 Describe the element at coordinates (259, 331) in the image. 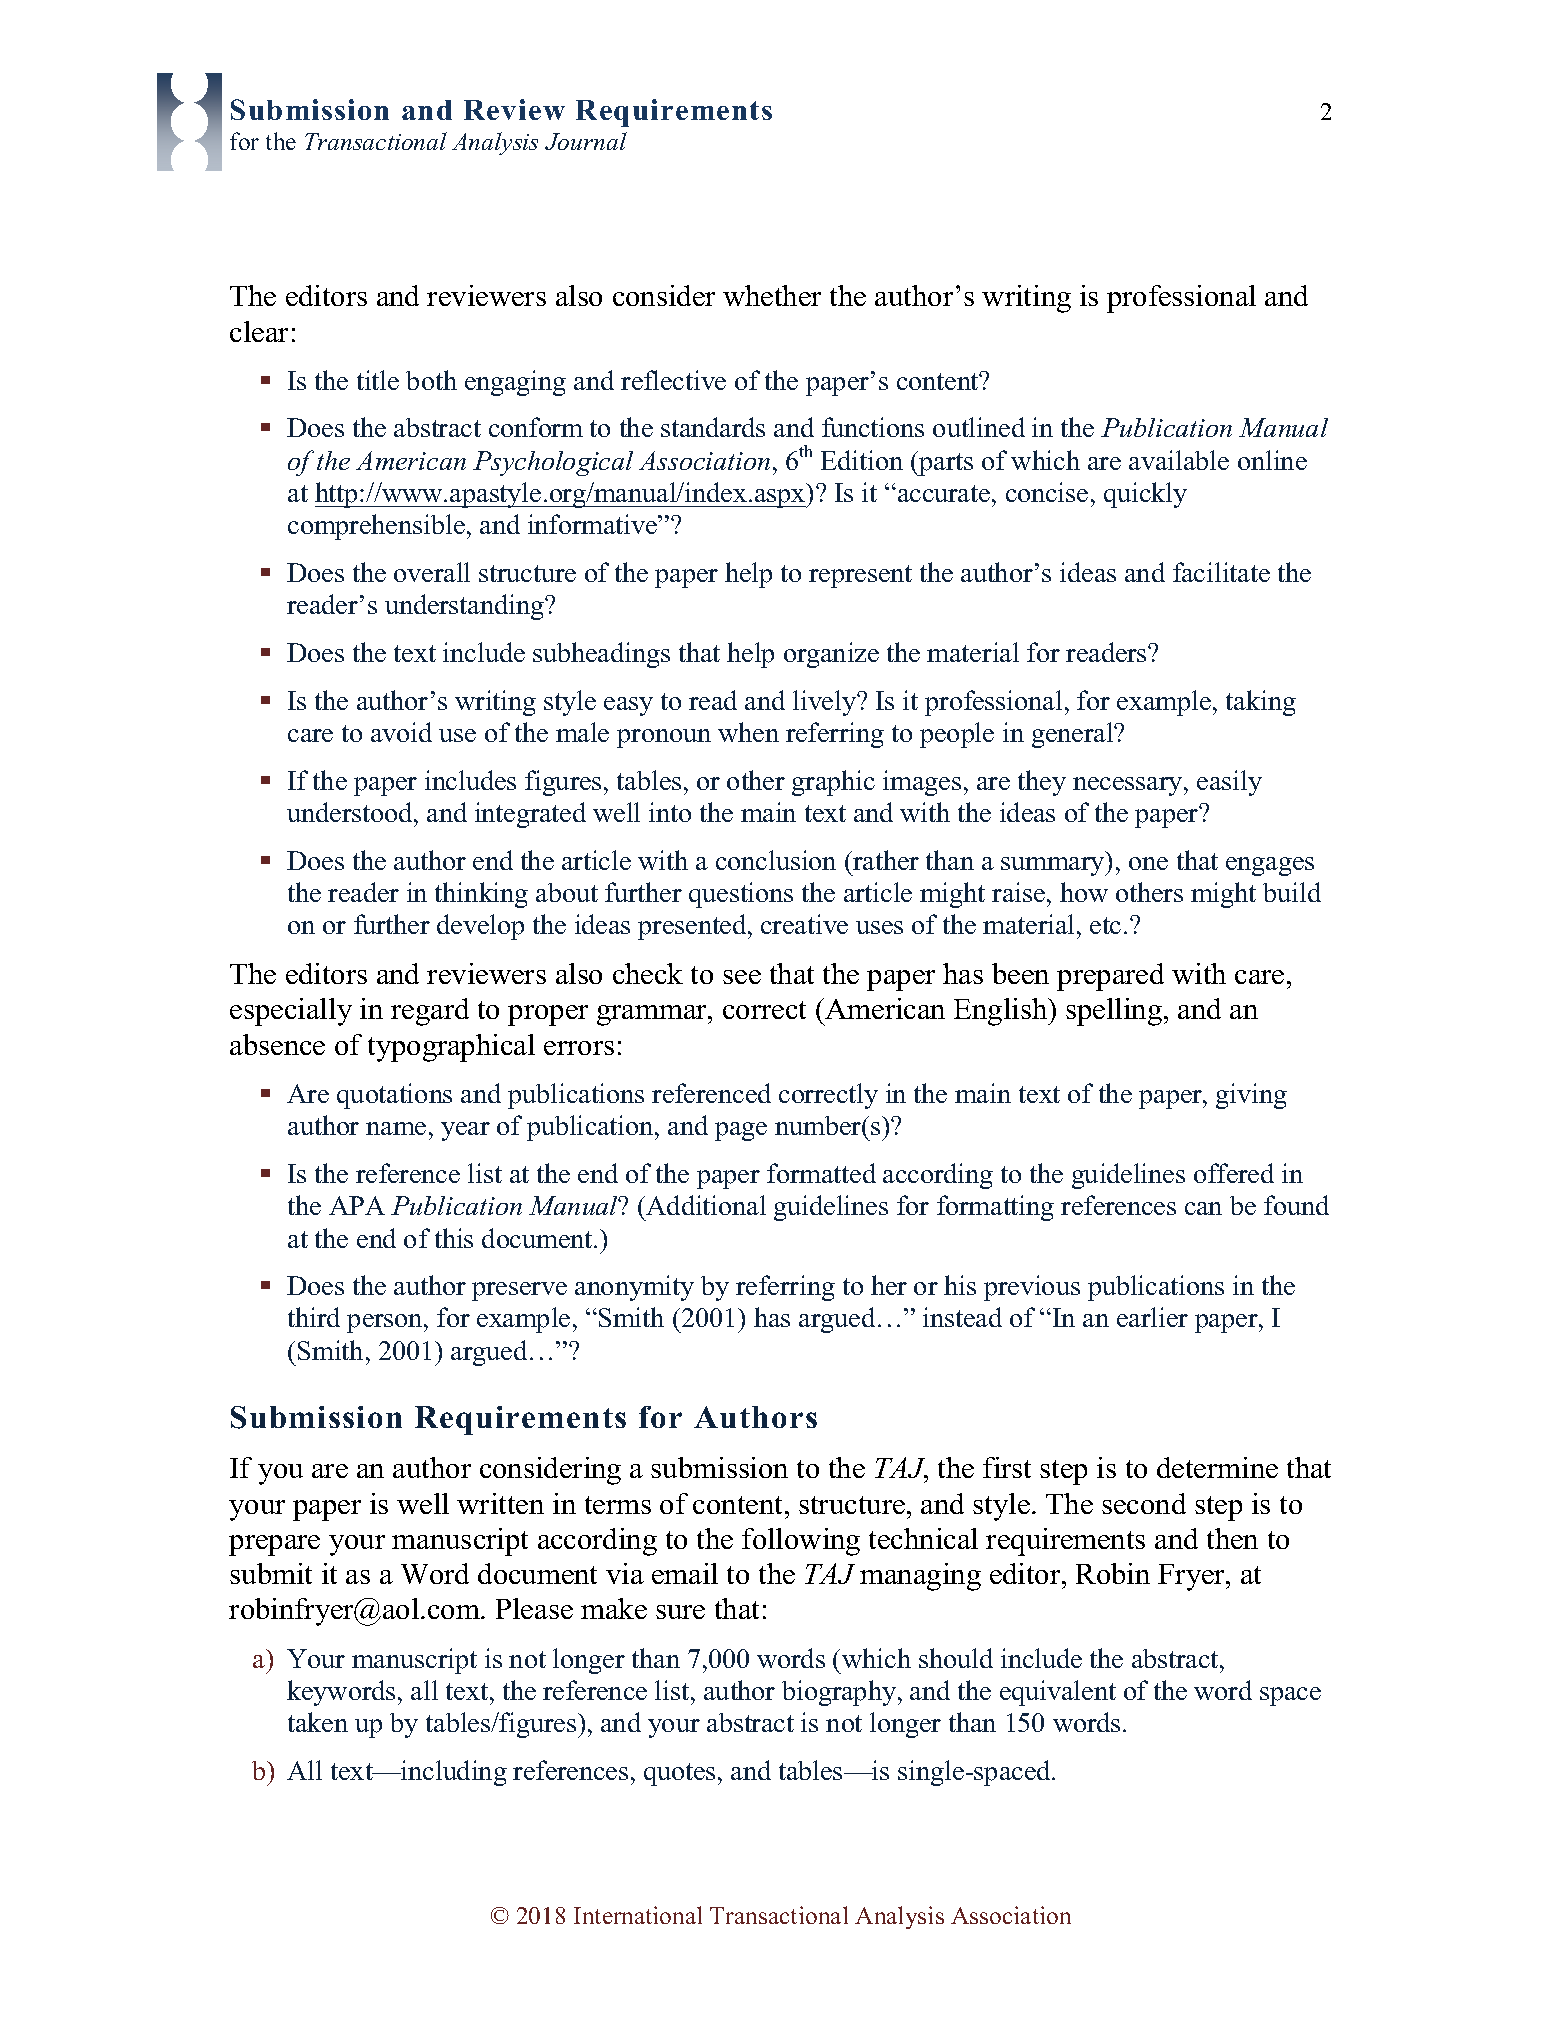

I see `clear` at that location.
